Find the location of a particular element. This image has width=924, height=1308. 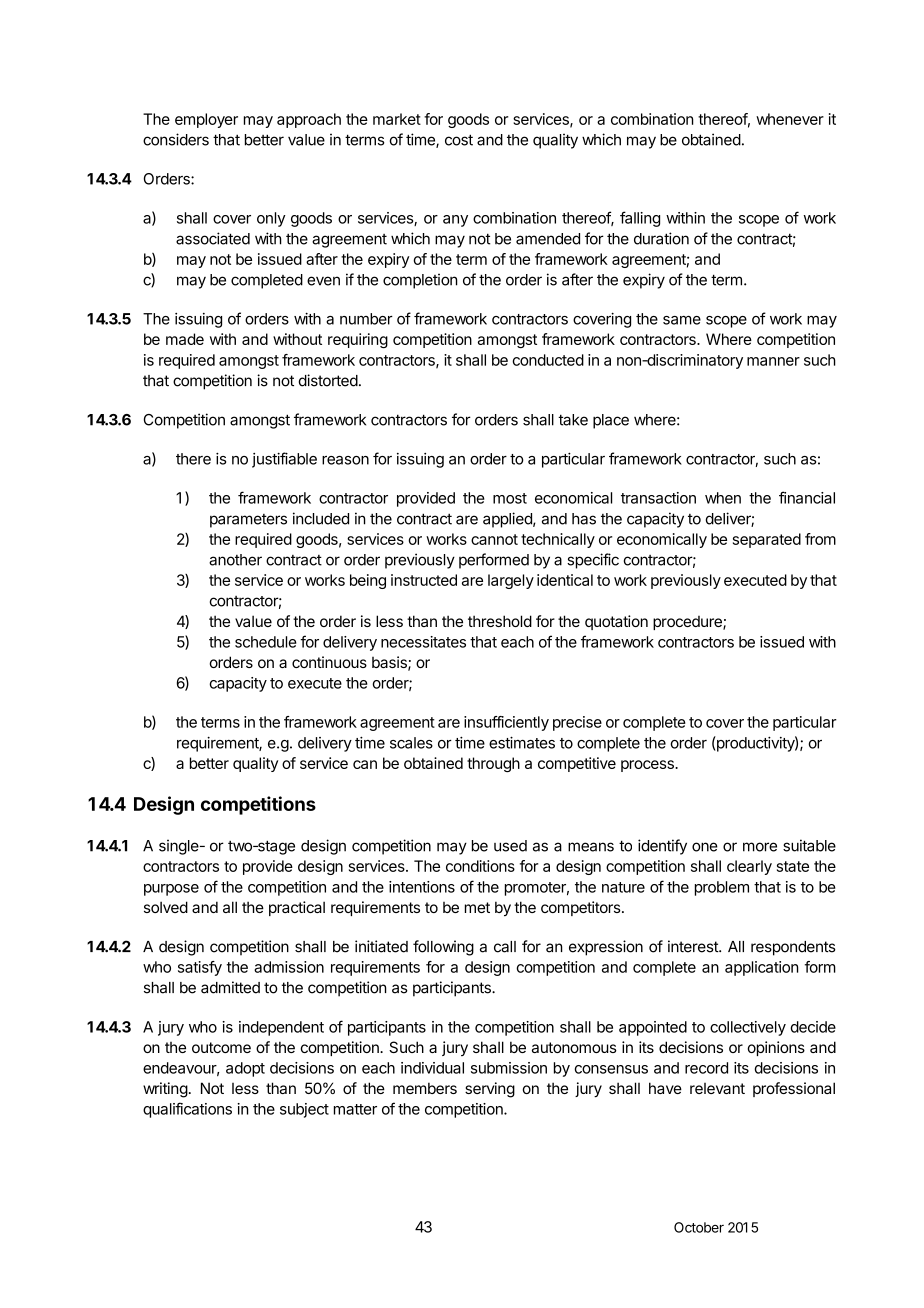

qualifications is located at coordinates (187, 1110).
